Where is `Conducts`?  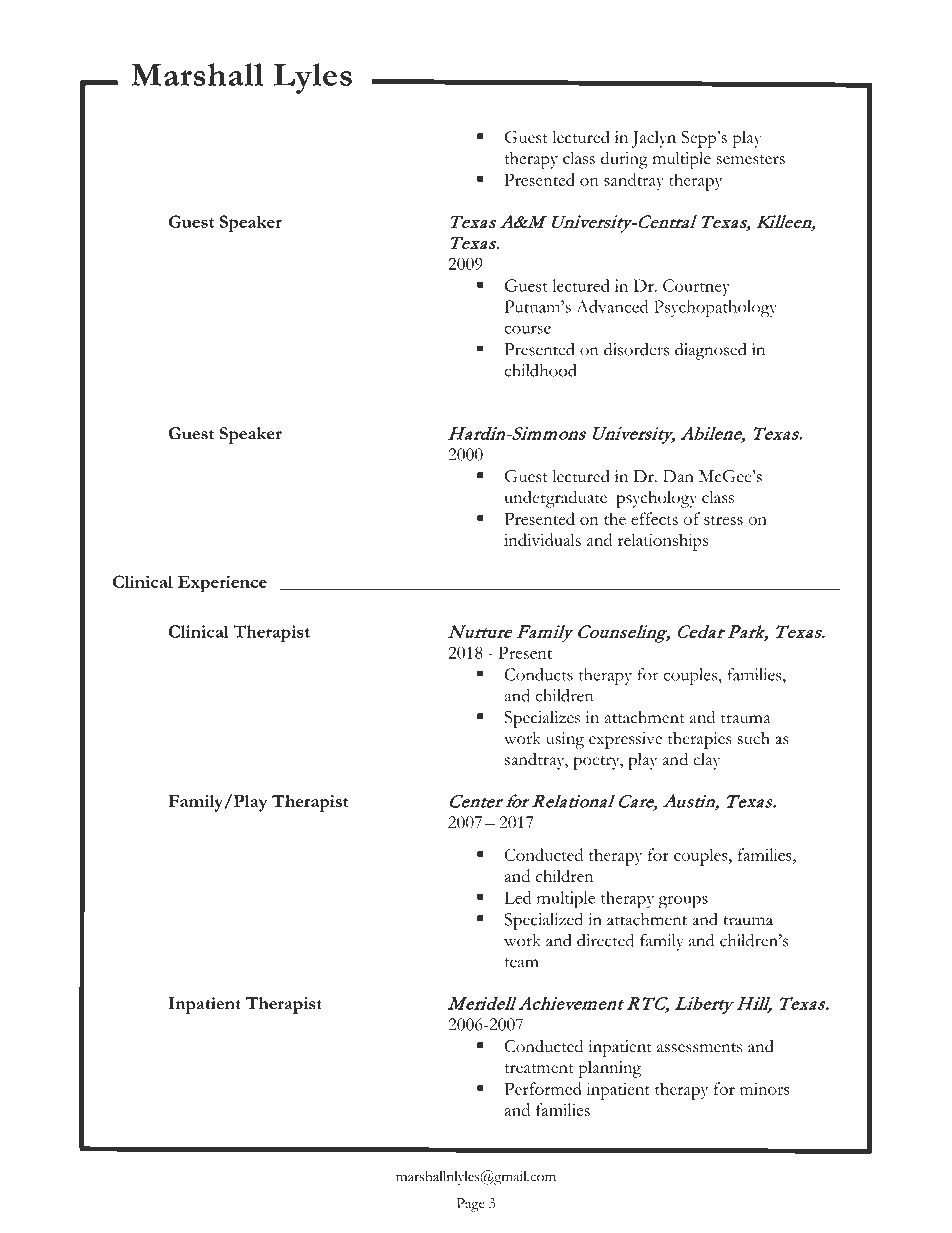 Conducts is located at coordinates (538, 674).
